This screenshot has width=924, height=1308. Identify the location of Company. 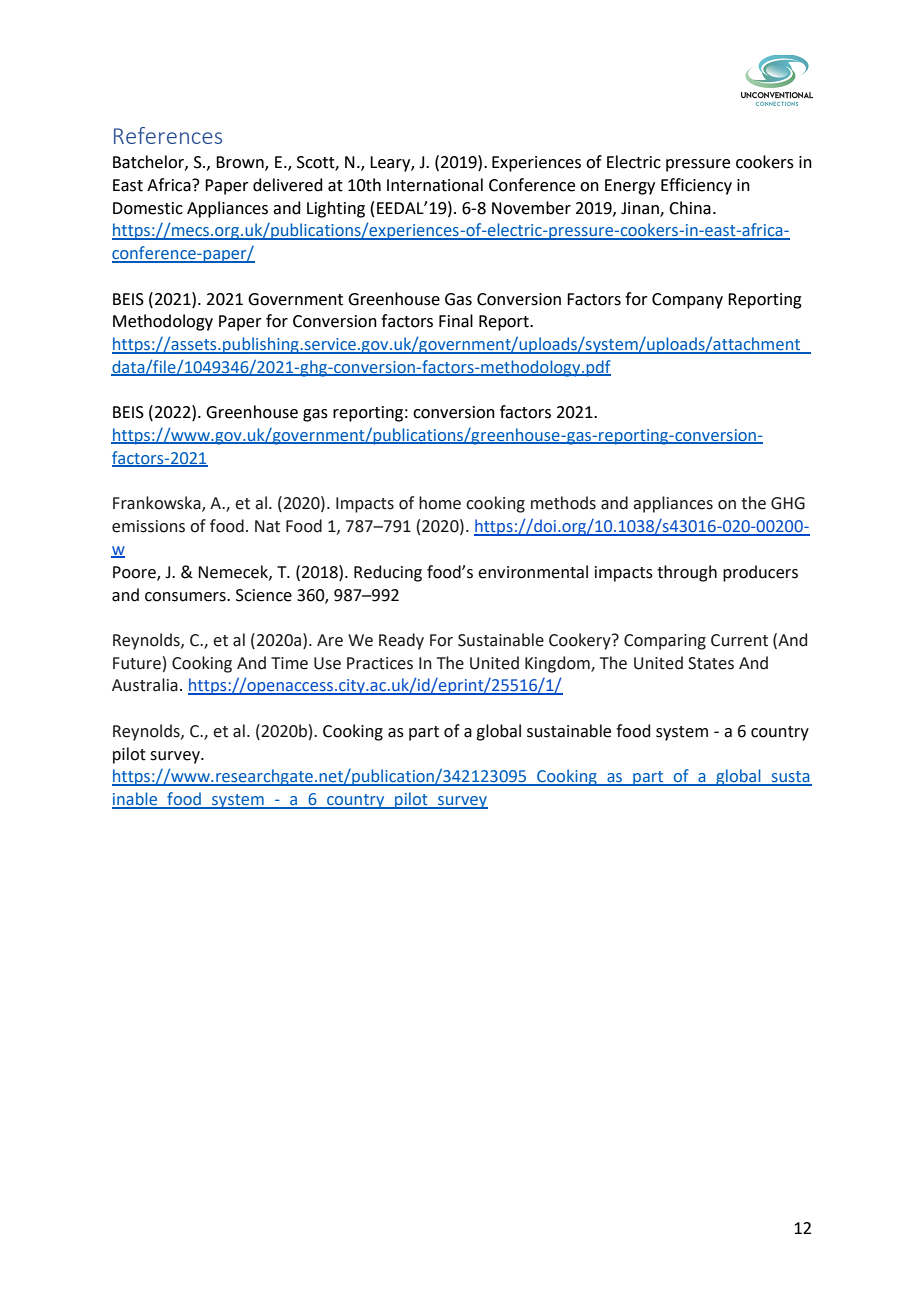
(687, 301).
